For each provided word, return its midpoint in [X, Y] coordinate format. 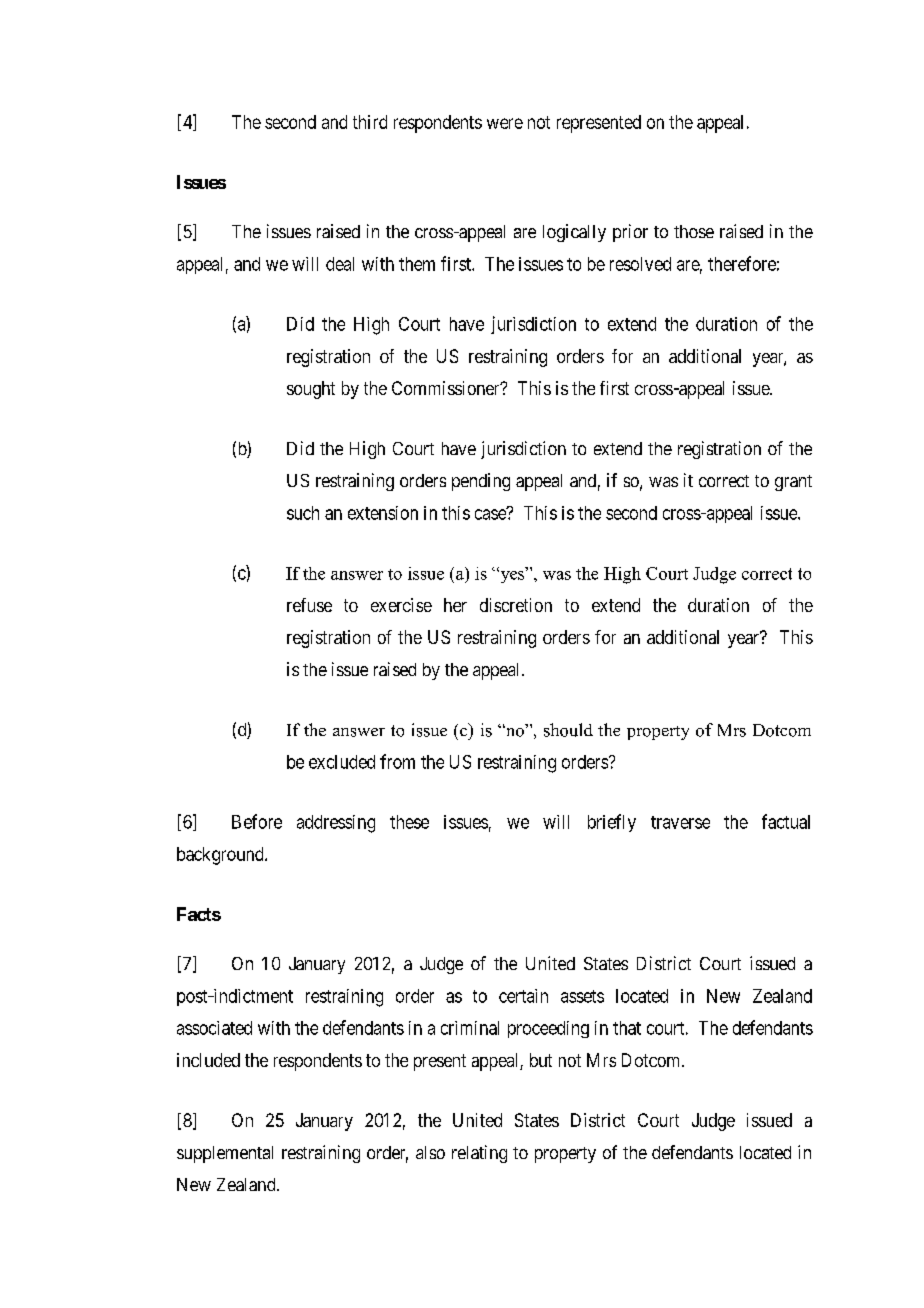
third [370, 122]
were [505, 123]
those [694, 231]
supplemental [225, 1154]
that [627, 1028]
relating [479, 1154]
